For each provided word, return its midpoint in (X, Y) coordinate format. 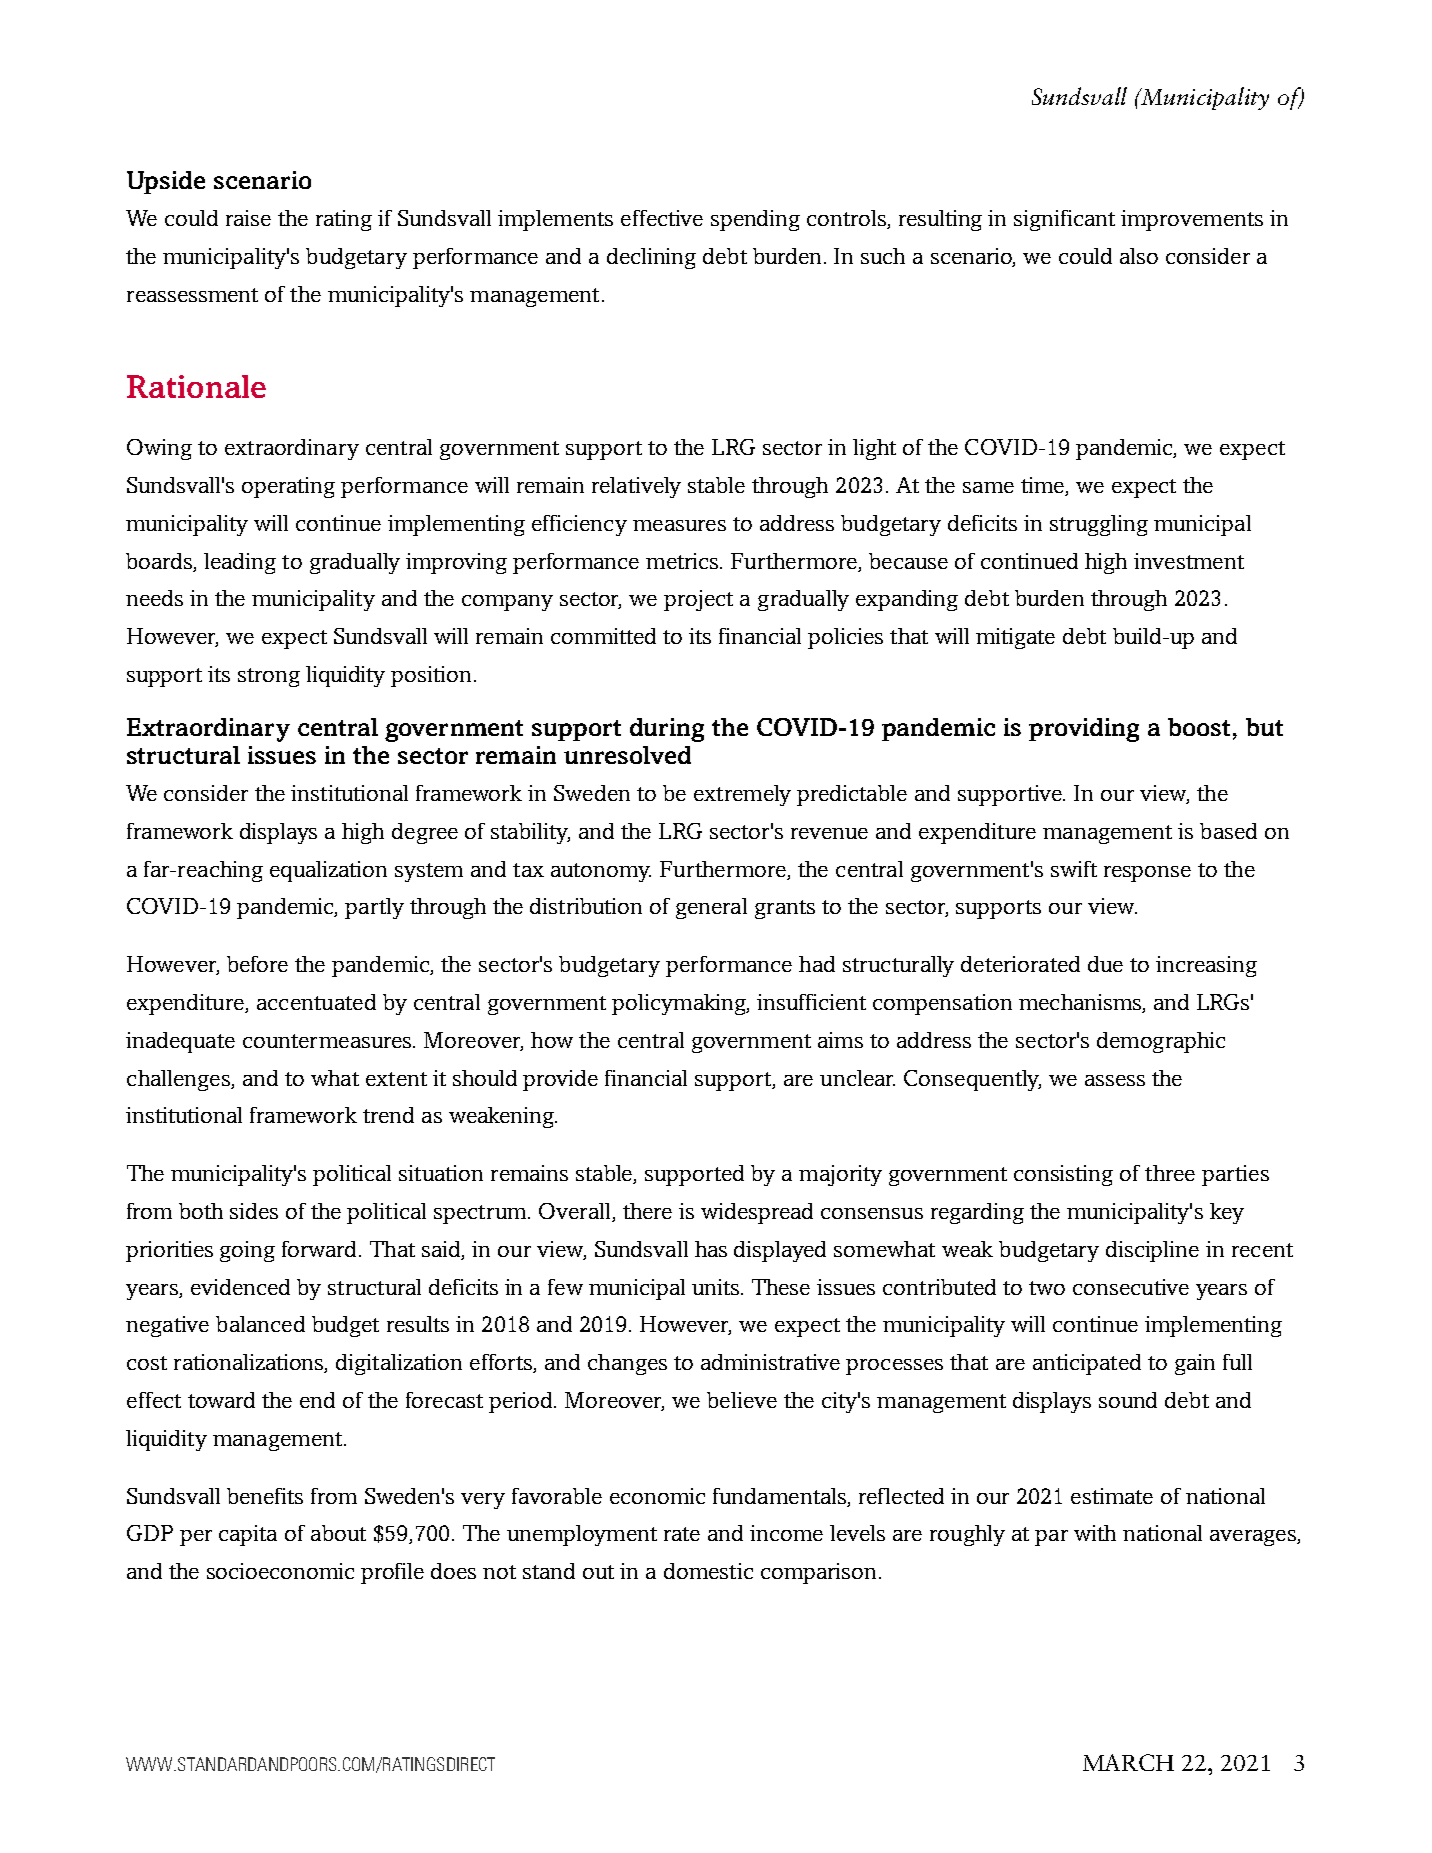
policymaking (680, 1004)
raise (248, 218)
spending (755, 220)
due (1105, 964)
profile (392, 1573)
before (257, 964)
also (1139, 256)
